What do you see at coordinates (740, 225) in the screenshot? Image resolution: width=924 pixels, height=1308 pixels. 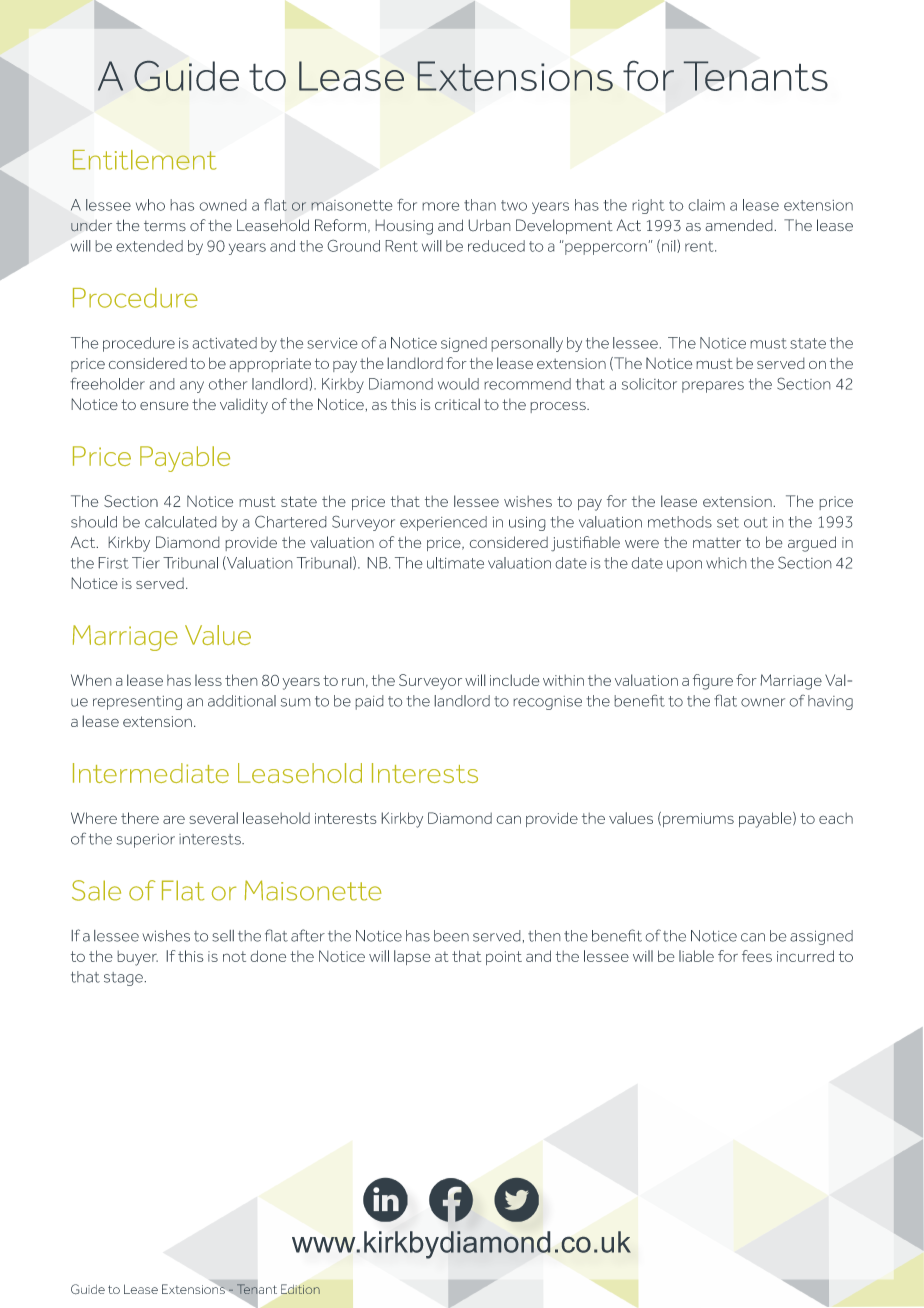 I see `amended` at bounding box center [740, 225].
